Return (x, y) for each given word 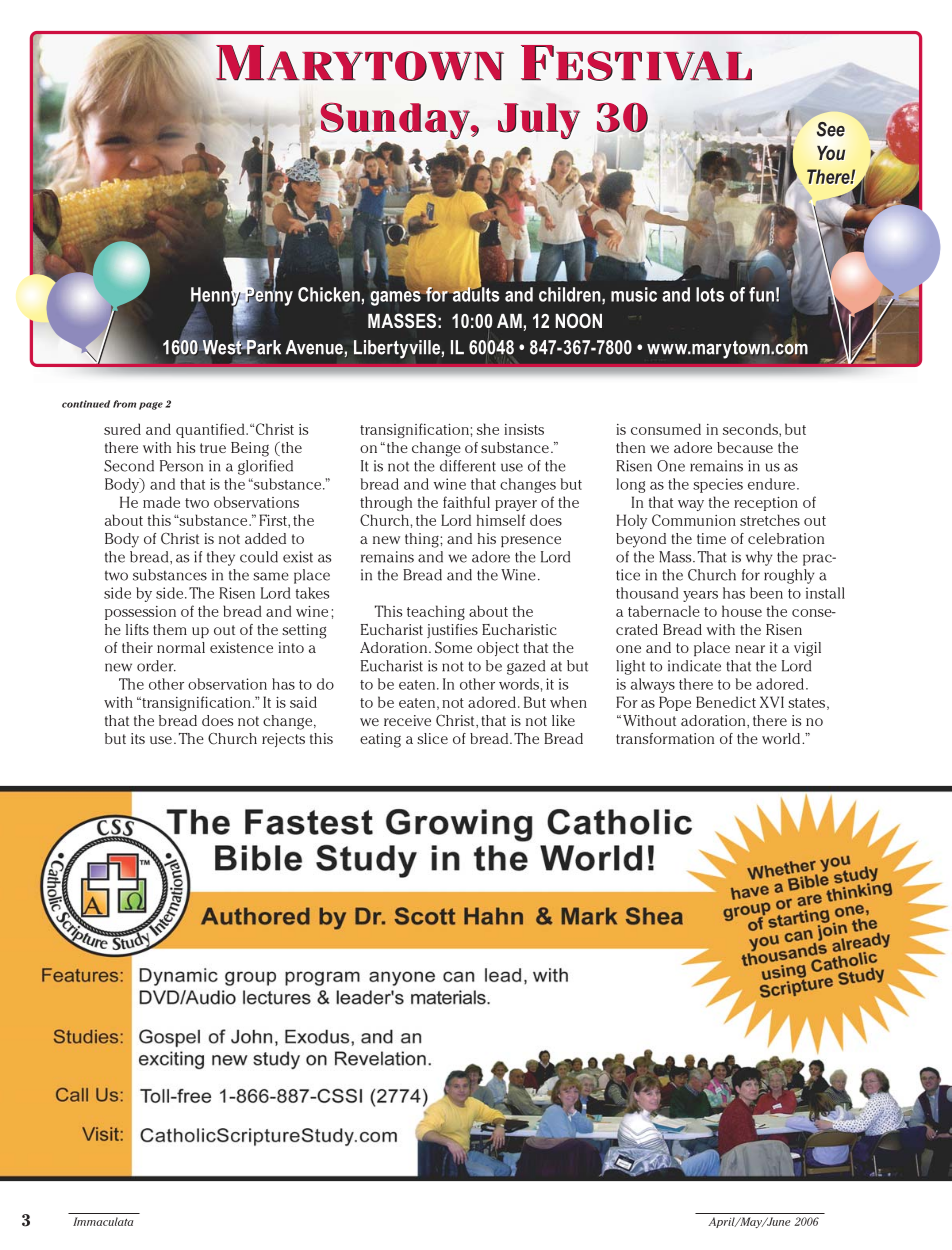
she (488, 429)
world (781, 738)
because (745, 447)
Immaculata (103, 1221)
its (138, 738)
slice (432, 738)
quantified (211, 430)
